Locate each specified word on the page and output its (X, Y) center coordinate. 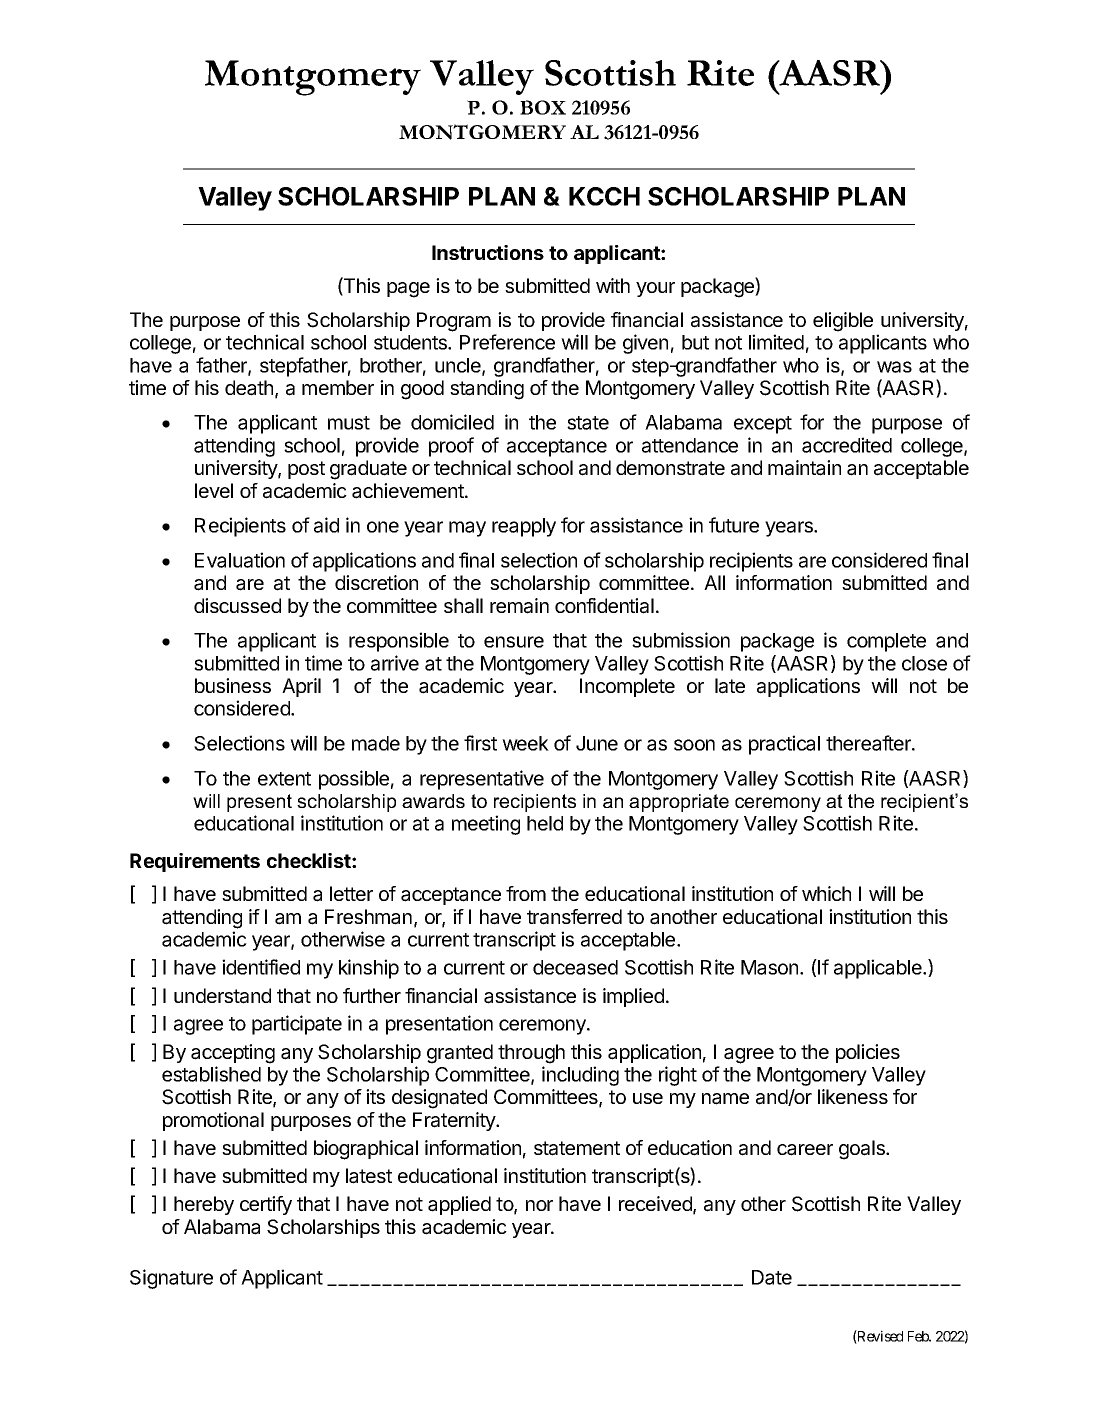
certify (266, 1205)
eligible (843, 322)
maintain (804, 468)
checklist (310, 860)
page (408, 290)
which (826, 893)
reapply (524, 527)
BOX (543, 107)
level (214, 490)
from (526, 893)
